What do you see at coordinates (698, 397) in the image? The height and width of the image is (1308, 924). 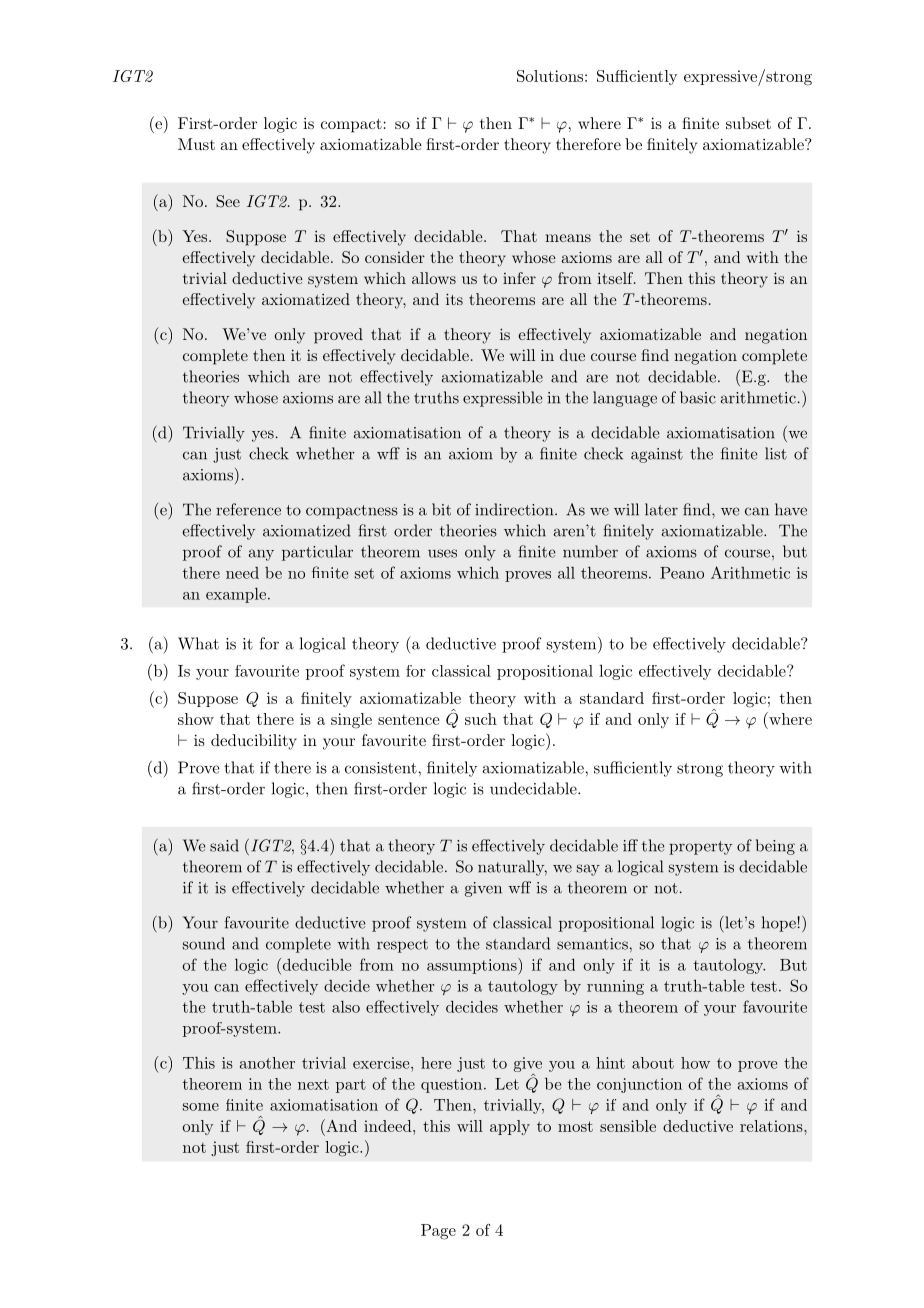 I see `basic` at bounding box center [698, 397].
